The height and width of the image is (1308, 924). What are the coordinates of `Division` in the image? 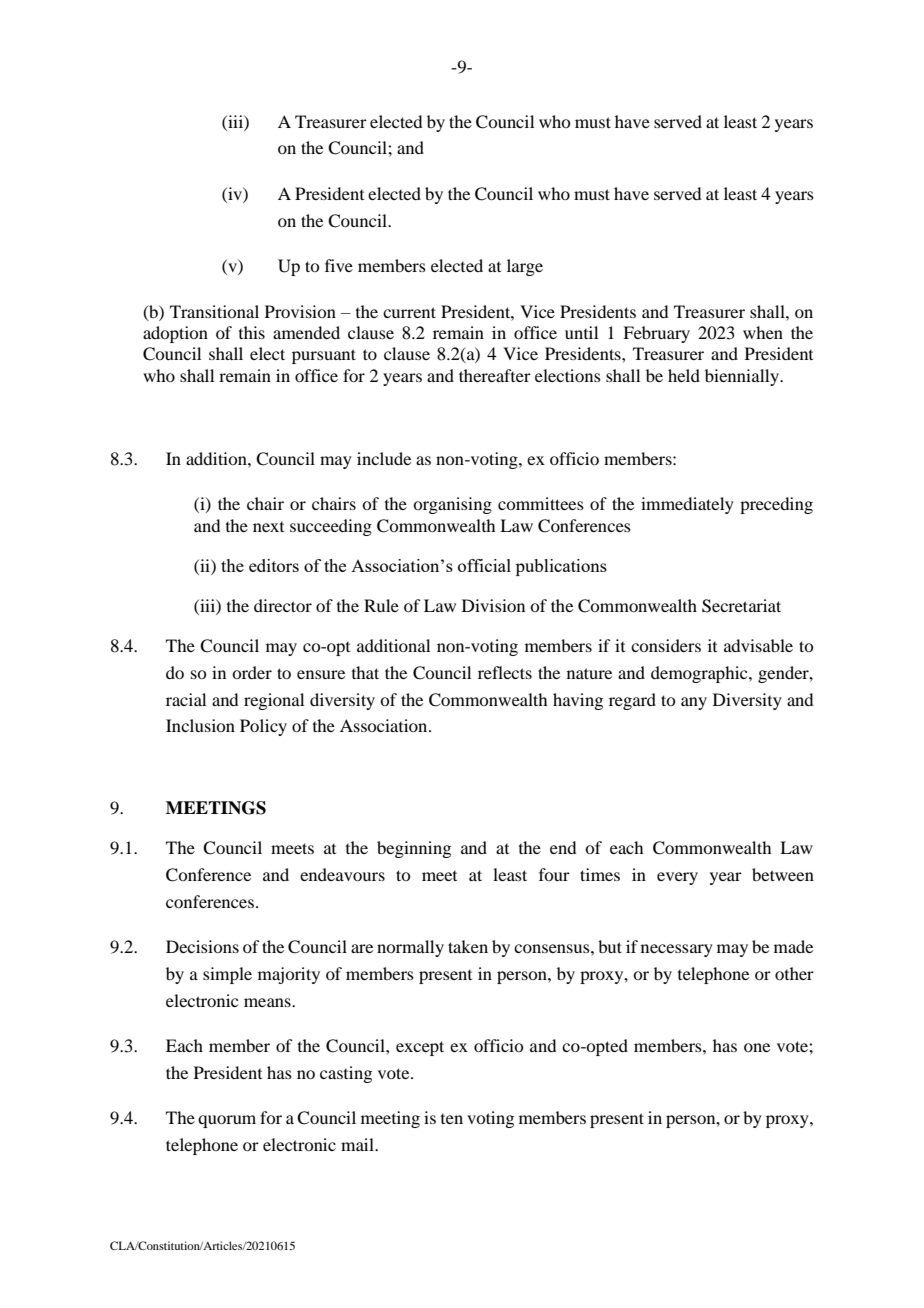 It's located at (493, 605).
